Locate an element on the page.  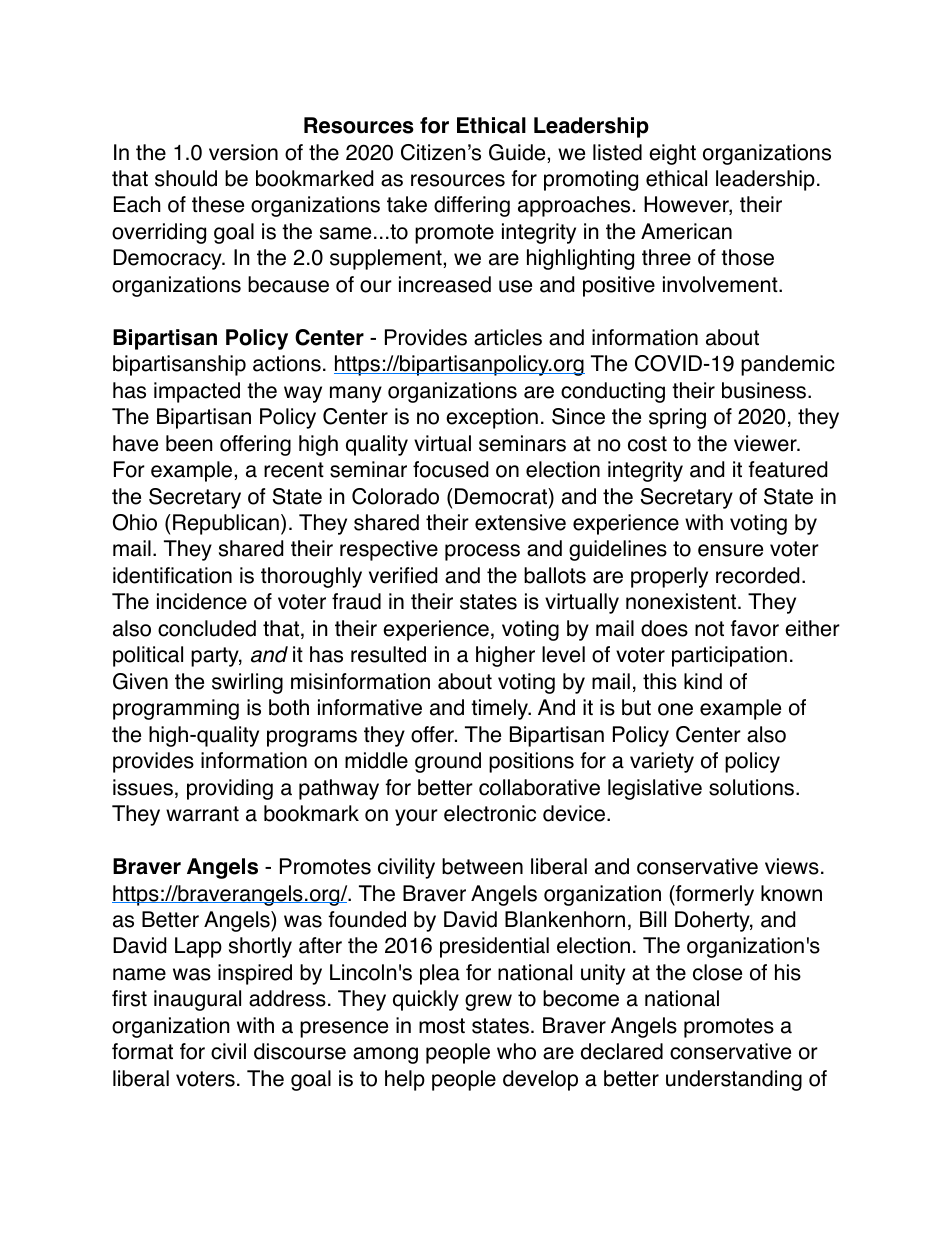
who is located at coordinates (516, 1051).
